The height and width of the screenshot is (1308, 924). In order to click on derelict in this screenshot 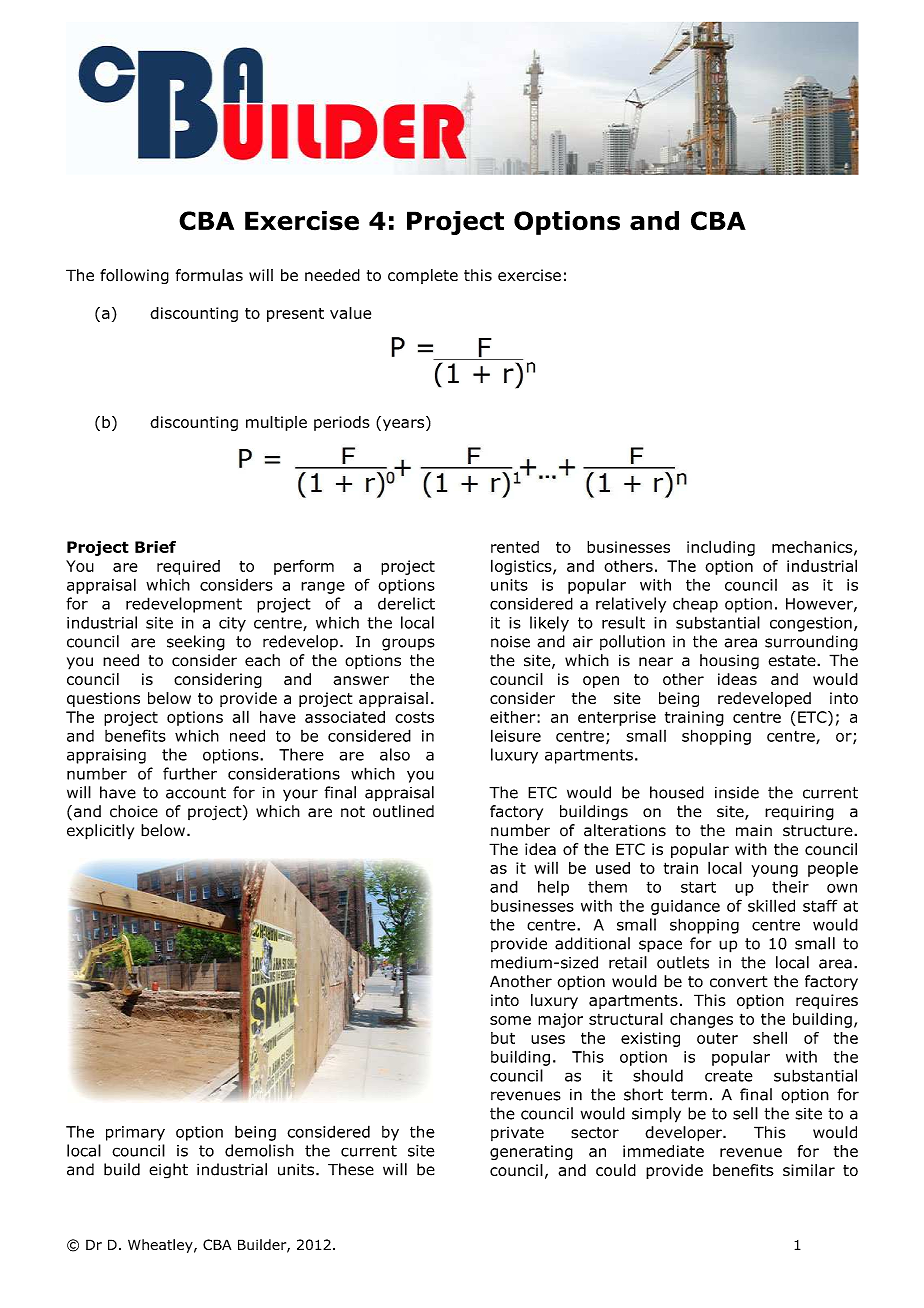, I will do `click(406, 603)`.
